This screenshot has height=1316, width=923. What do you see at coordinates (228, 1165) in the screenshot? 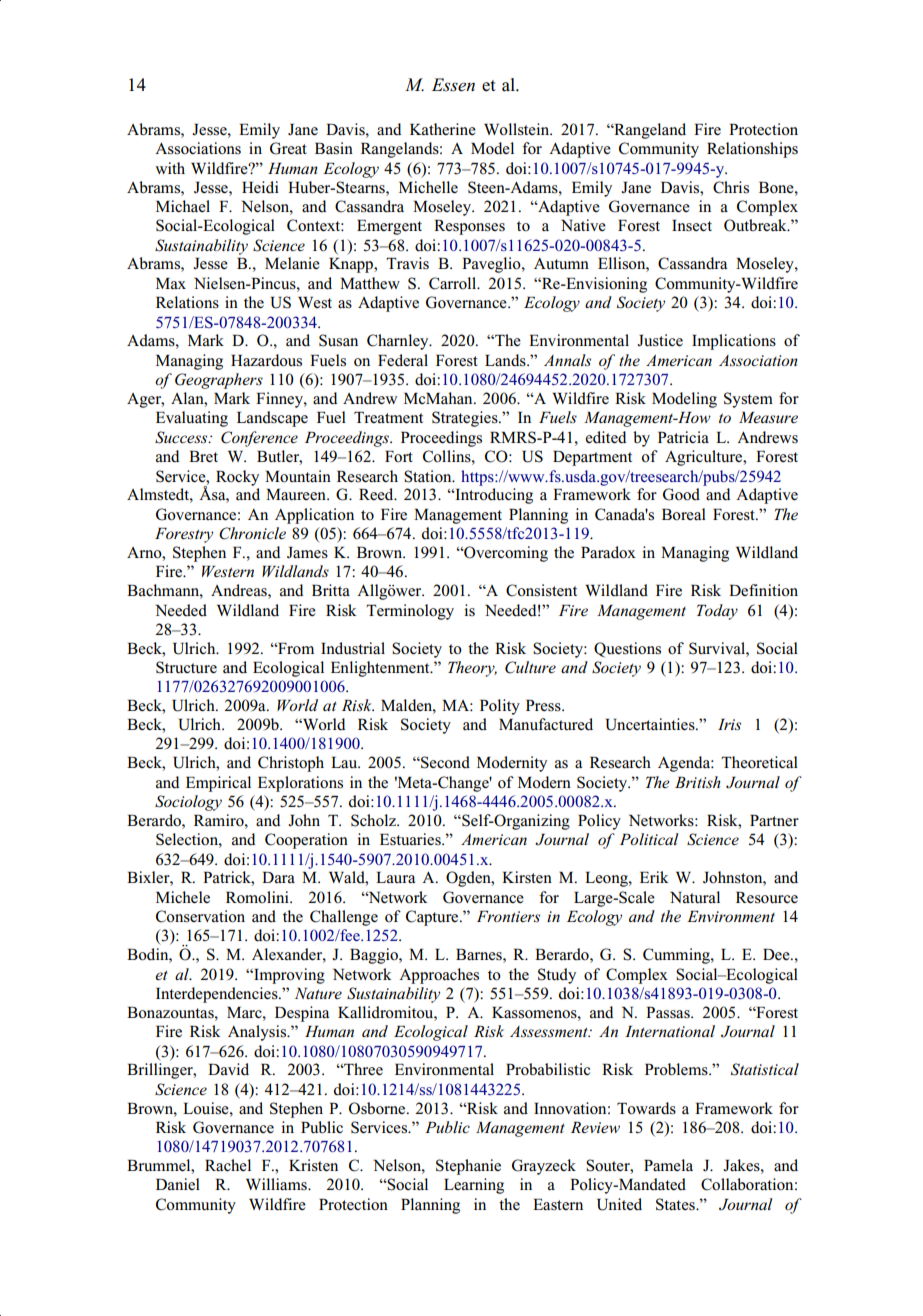
I see `Rachel` at bounding box center [228, 1165].
